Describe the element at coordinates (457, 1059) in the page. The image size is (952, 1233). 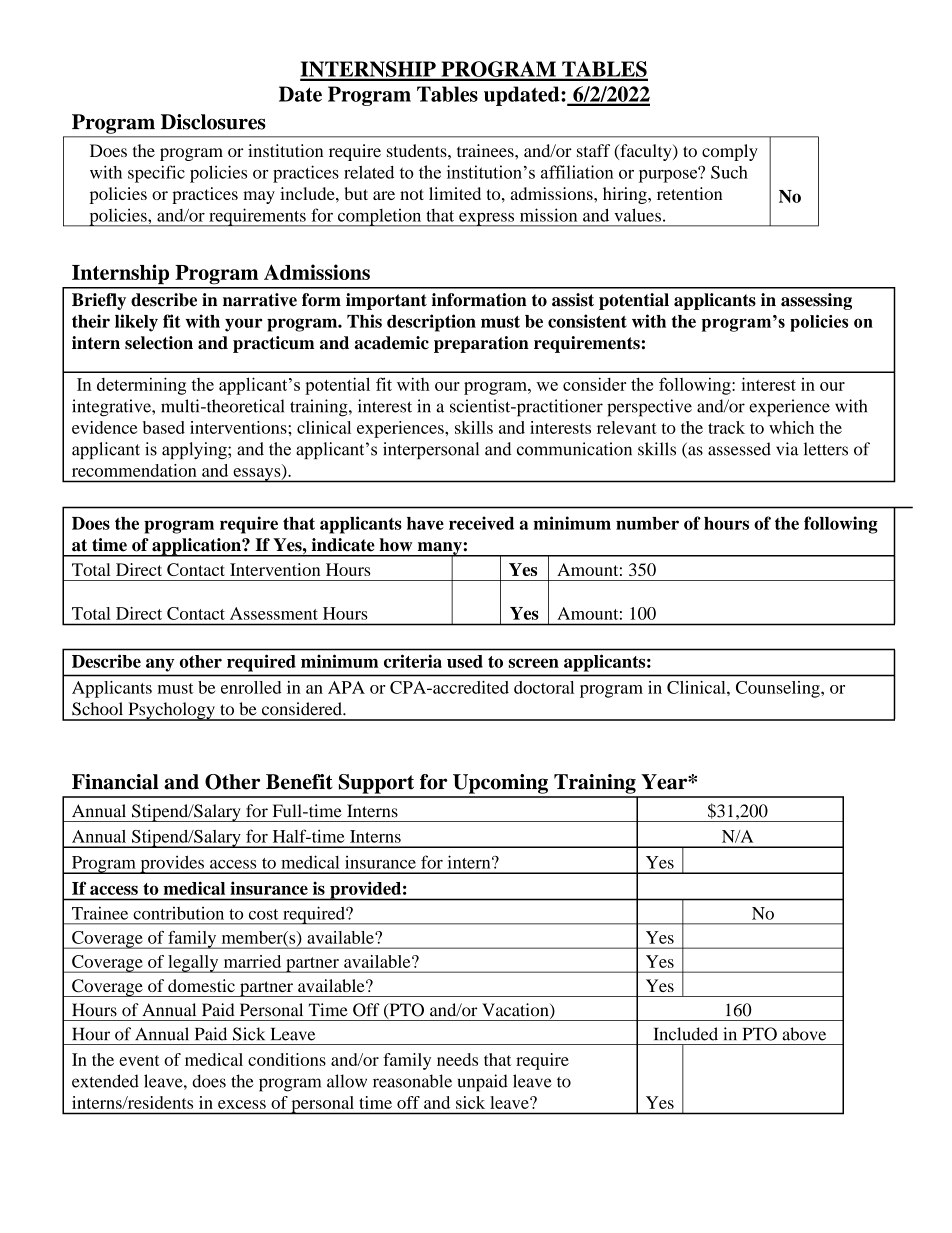
I see `needs` at that location.
